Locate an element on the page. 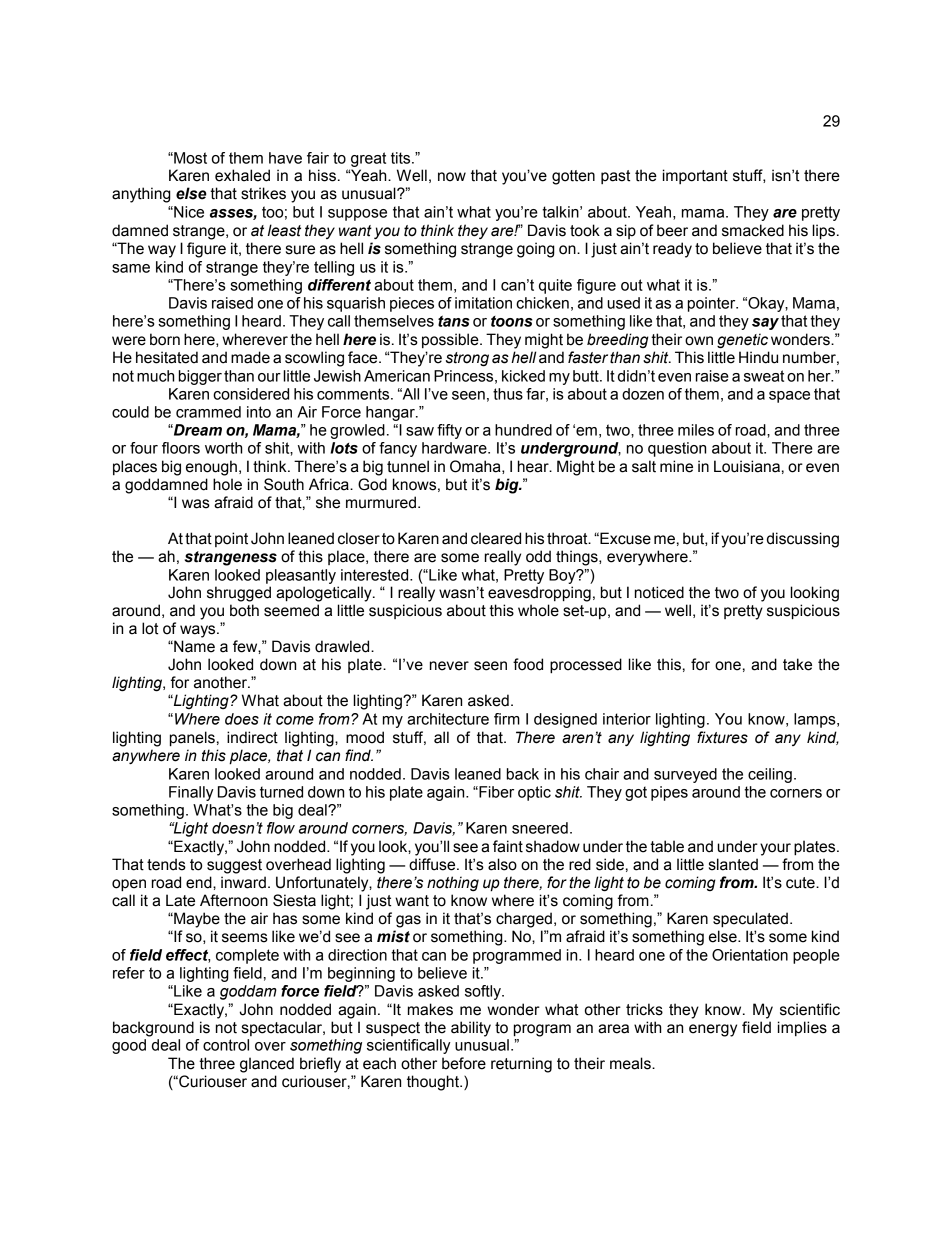 The image size is (952, 1233). optic is located at coordinates (534, 793).
